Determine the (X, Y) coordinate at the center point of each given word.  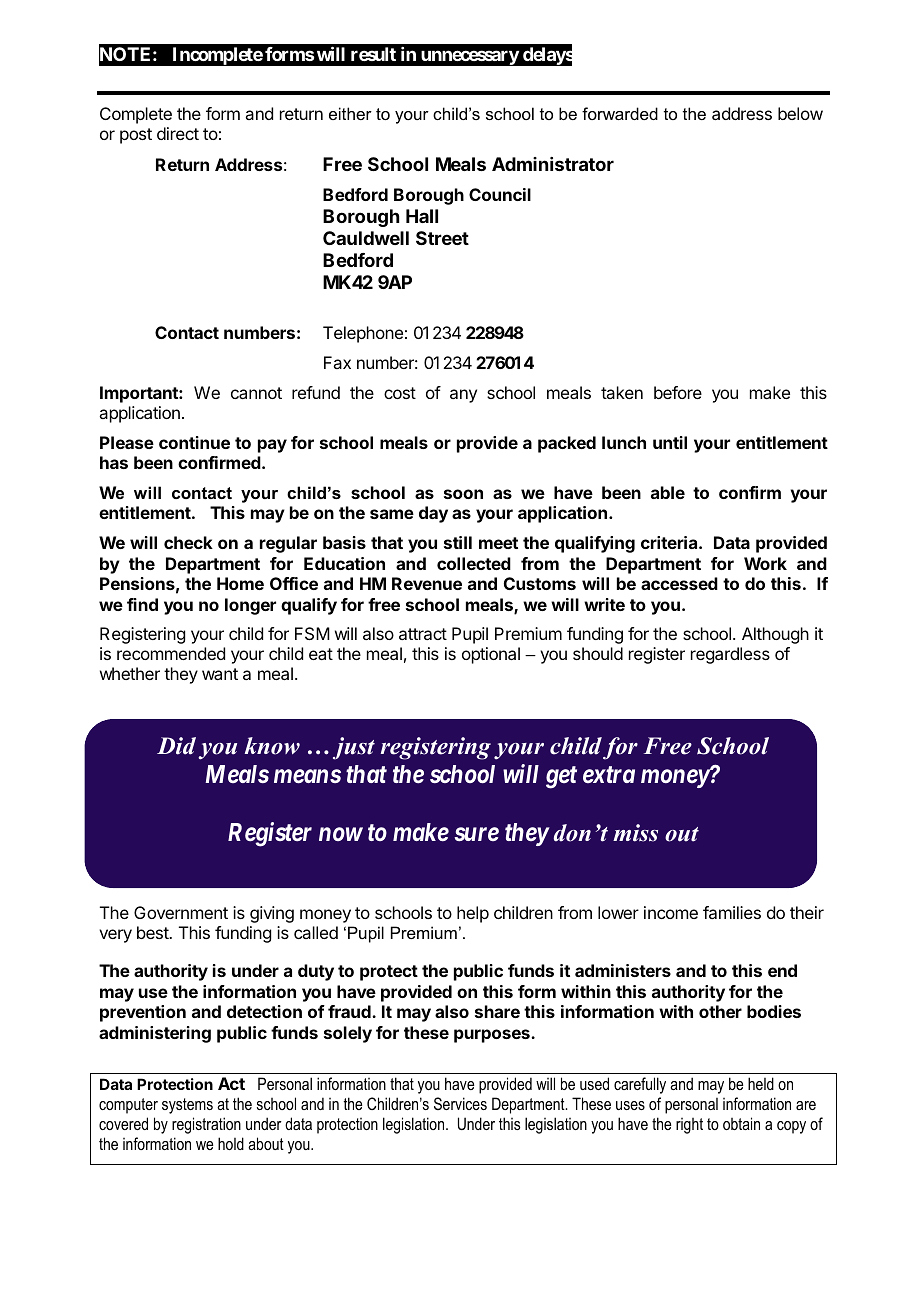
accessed (679, 583)
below (800, 113)
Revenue (427, 583)
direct (178, 133)
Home (240, 583)
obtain (741, 1123)
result (373, 54)
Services (460, 1103)
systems (187, 1106)
